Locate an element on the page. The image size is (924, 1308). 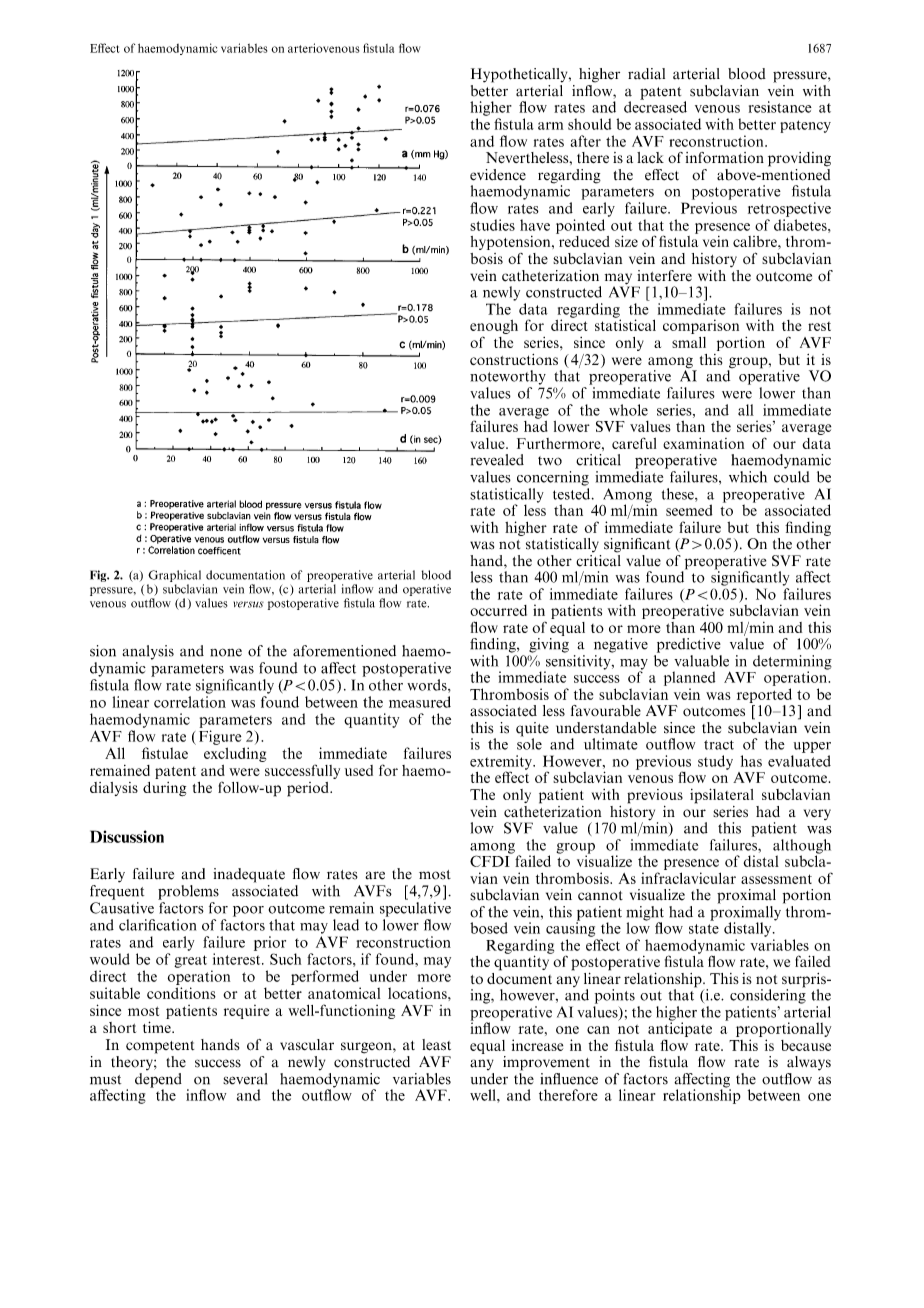
during is located at coordinates (164, 789).
